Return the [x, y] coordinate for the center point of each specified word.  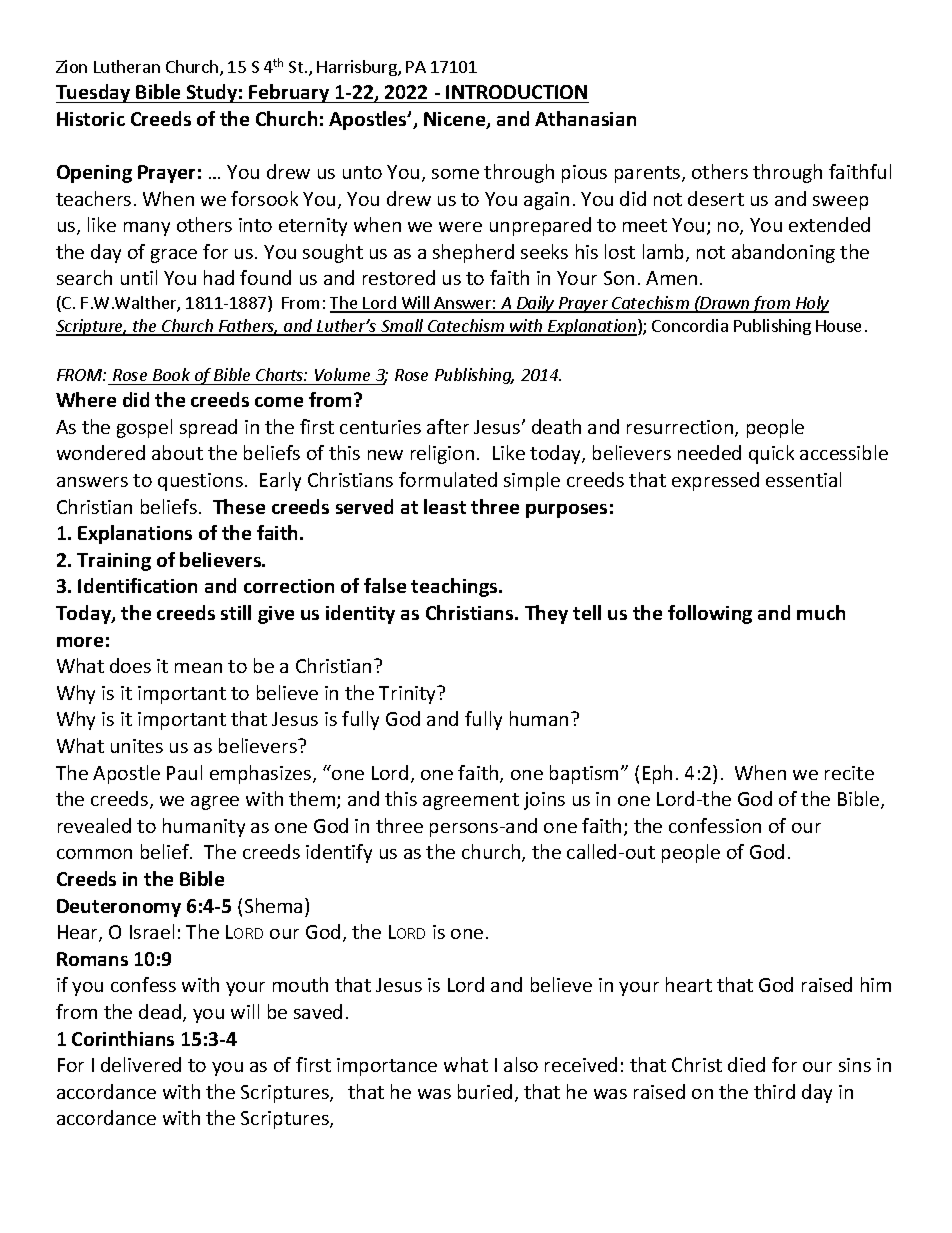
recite [849, 773]
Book [171, 374]
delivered [141, 1064]
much [821, 612]
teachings [455, 587]
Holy [811, 304]
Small [402, 327]
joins [544, 801]
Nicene [456, 120]
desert [716, 198]
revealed [94, 825]
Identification [137, 585]
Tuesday [94, 93]
